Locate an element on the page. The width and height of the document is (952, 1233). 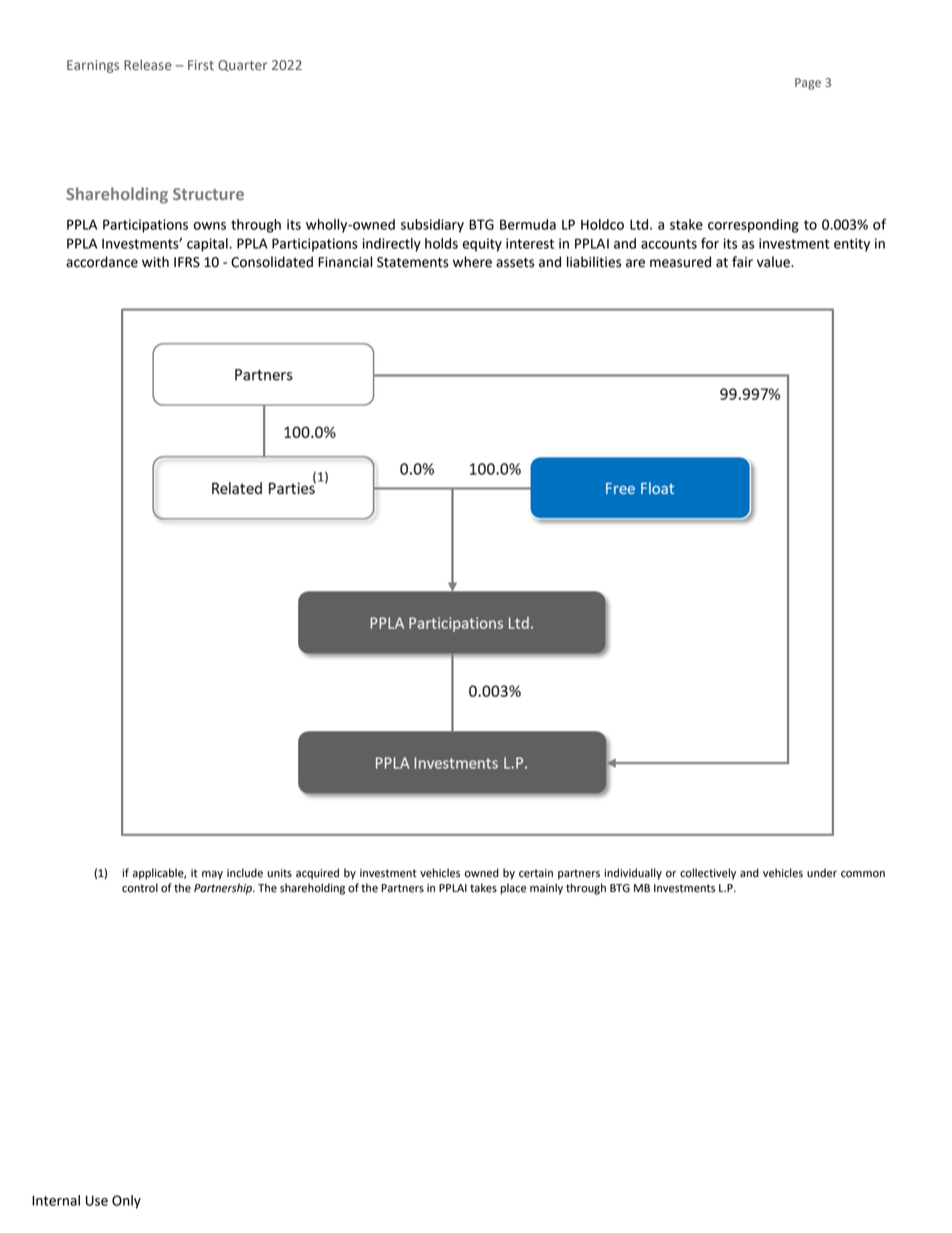
certain is located at coordinates (536, 873).
